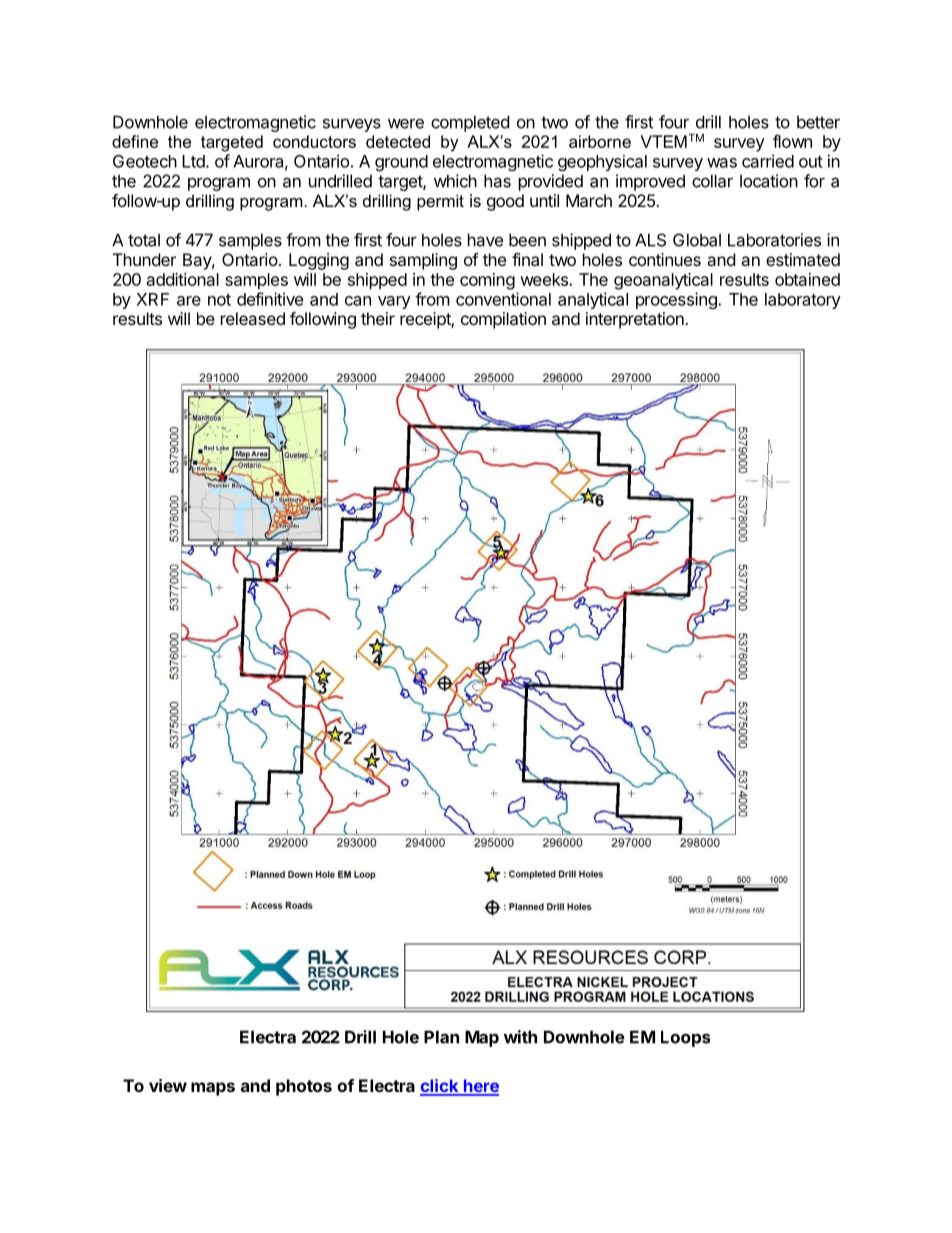 The image size is (952, 1233). What do you see at coordinates (480, 1087) in the page?
I see `here` at bounding box center [480, 1087].
